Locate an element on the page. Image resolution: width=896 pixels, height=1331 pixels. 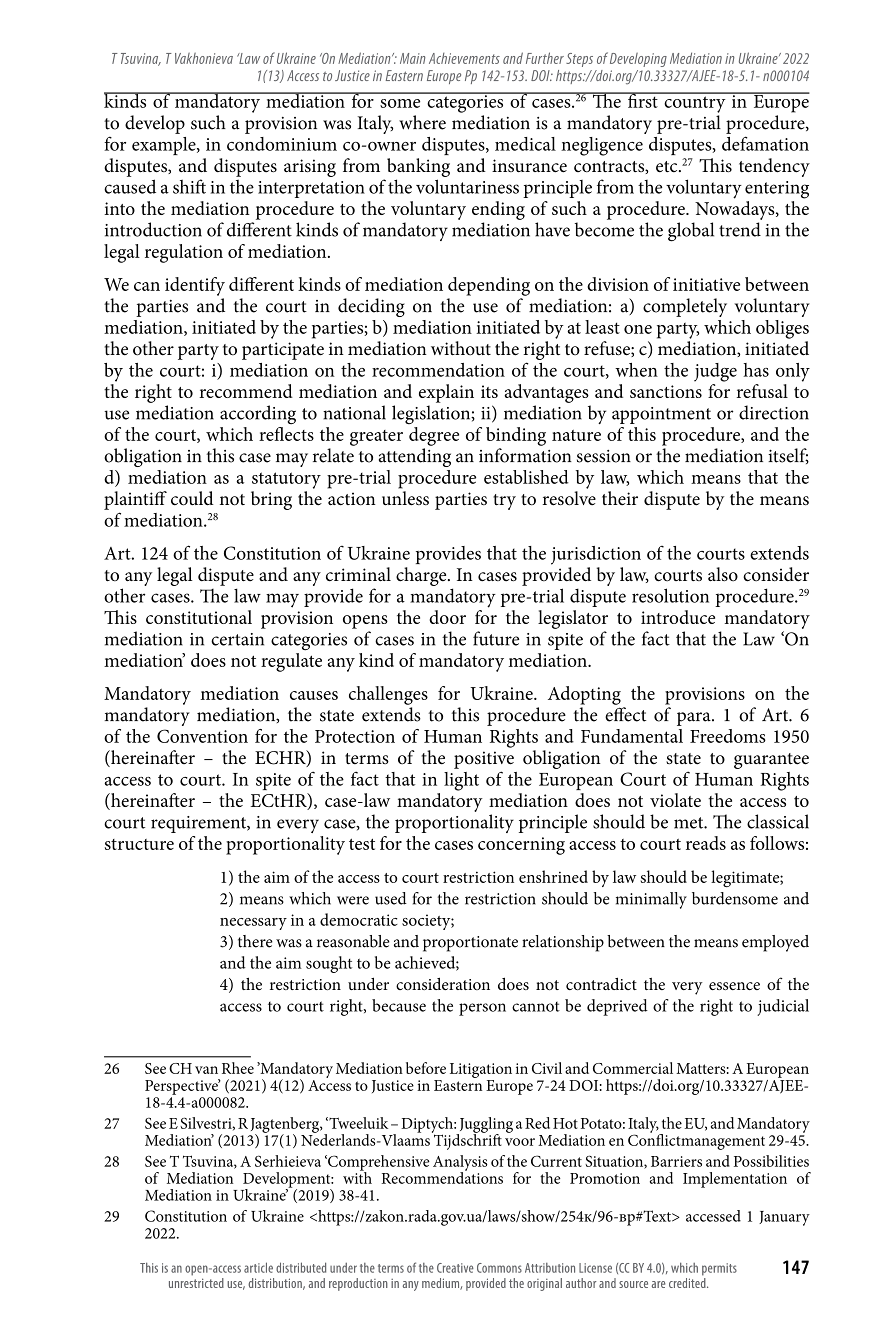
according is located at coordinates (258, 415).
